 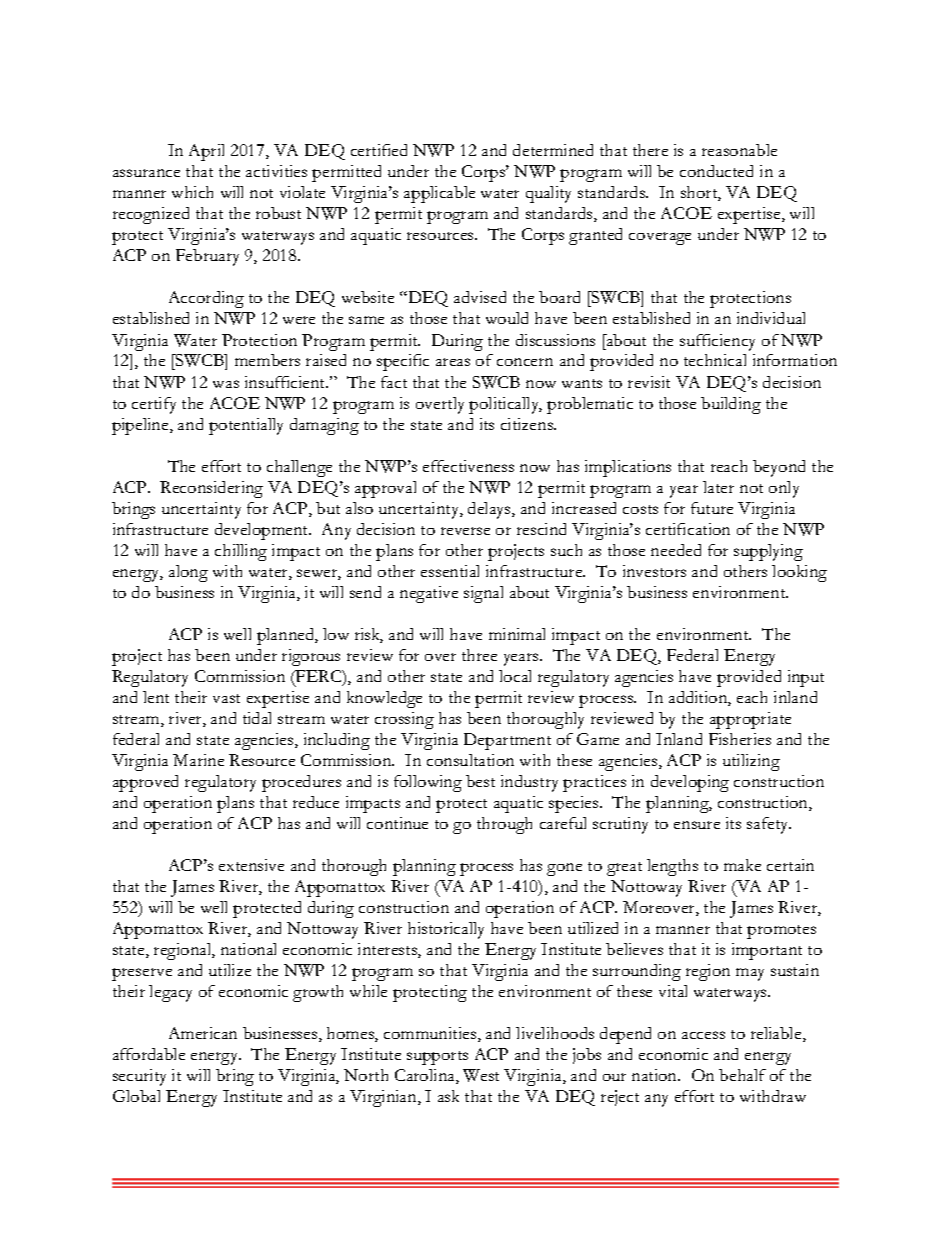 I want to click on utilizing, so click(x=751, y=762).
